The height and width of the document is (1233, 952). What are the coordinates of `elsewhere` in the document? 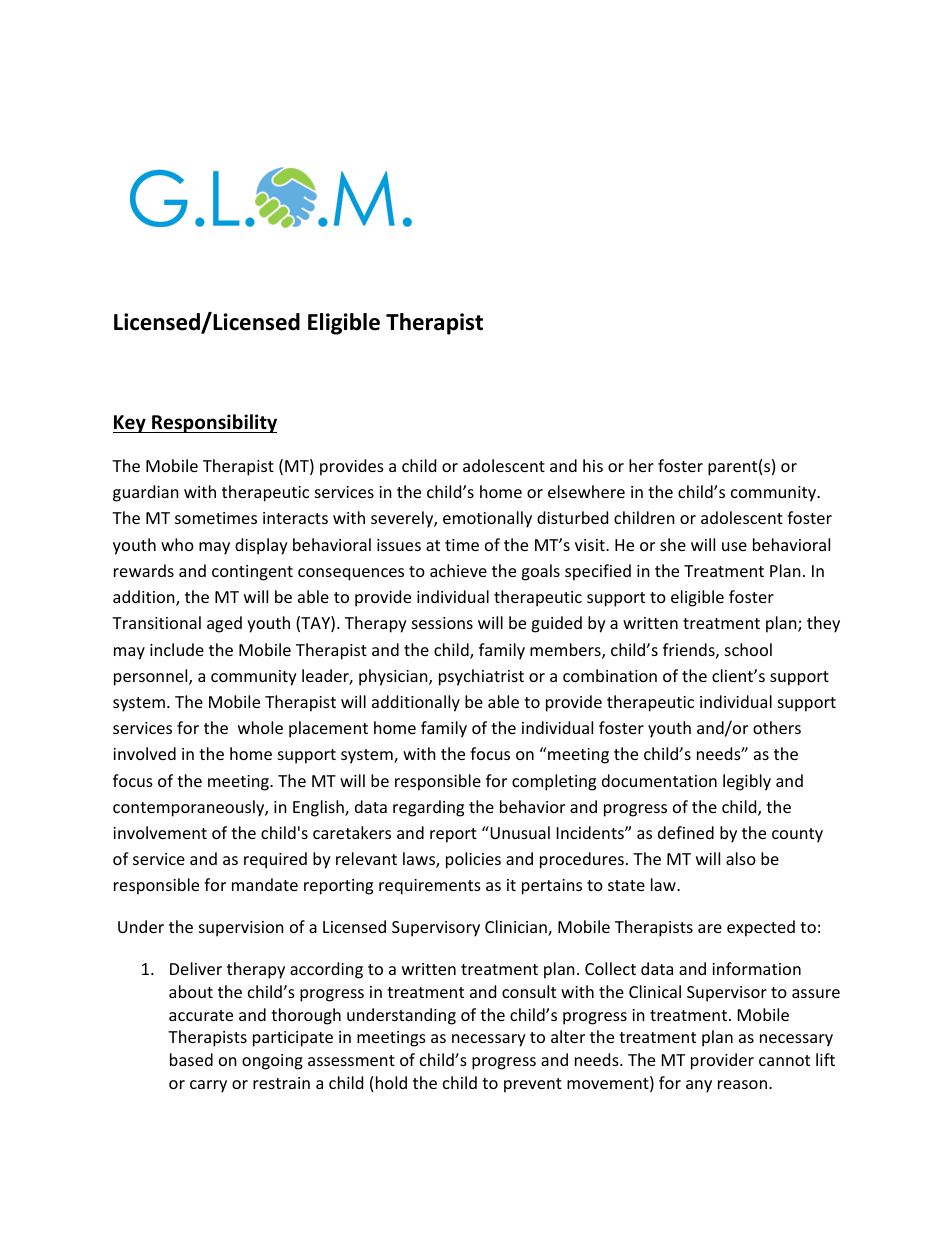 It's located at (586, 491).
